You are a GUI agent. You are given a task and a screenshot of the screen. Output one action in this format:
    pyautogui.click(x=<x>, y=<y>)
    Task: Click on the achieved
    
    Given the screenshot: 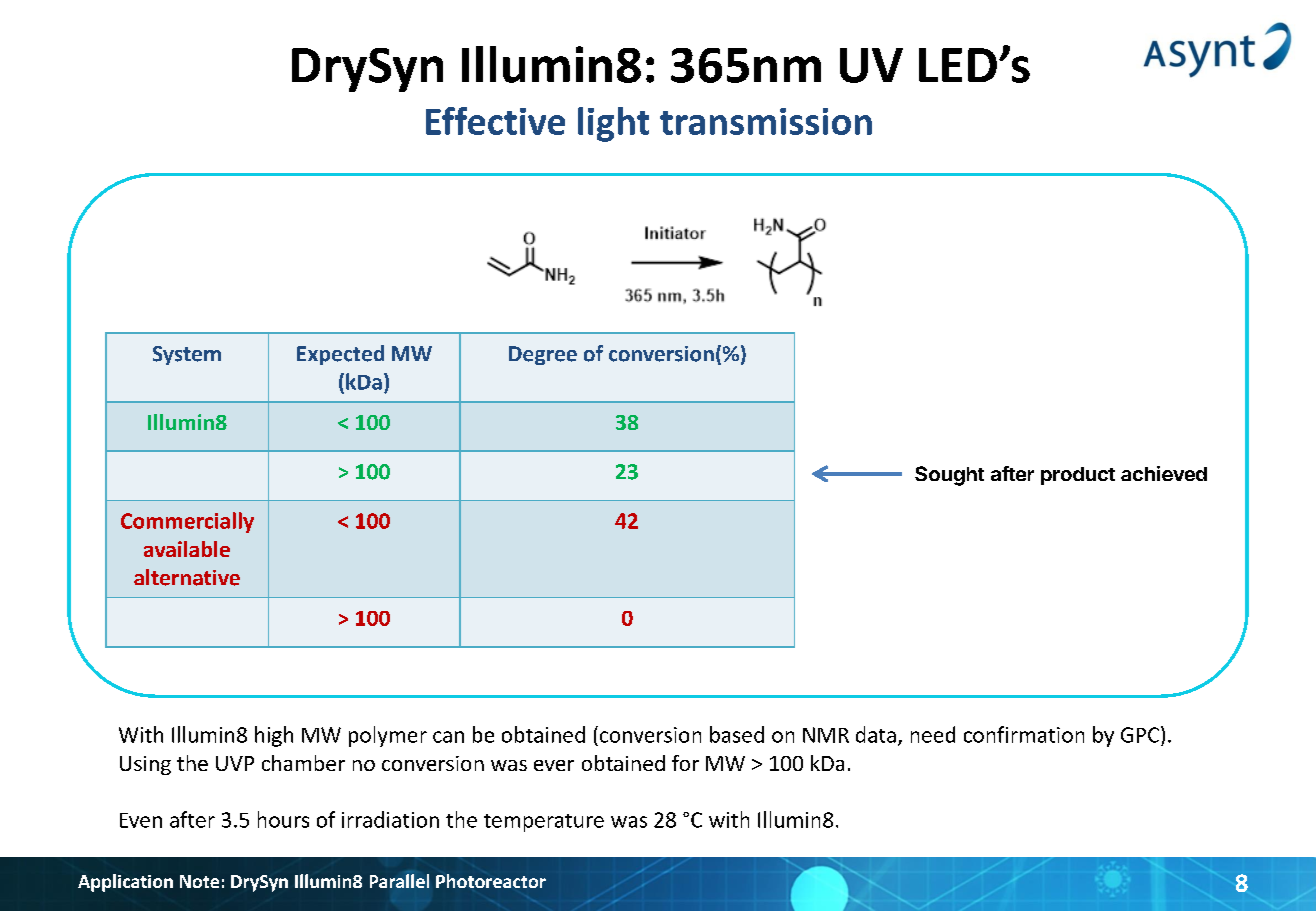 What is the action you would take?
    pyautogui.click(x=1164, y=473)
